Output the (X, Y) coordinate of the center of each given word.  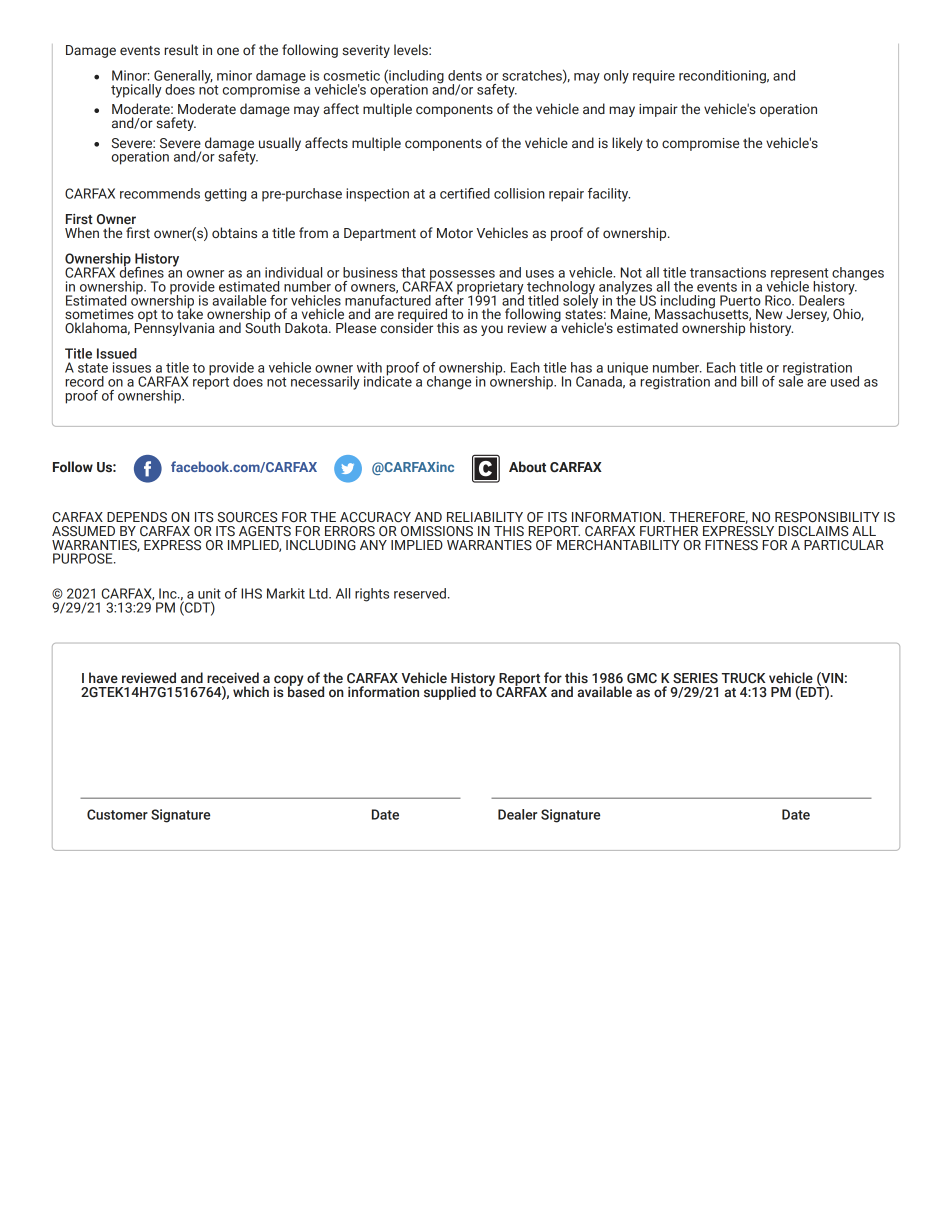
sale (790, 380)
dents (465, 75)
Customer (117, 814)
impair (658, 110)
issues (132, 367)
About (527, 466)
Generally (182, 78)
